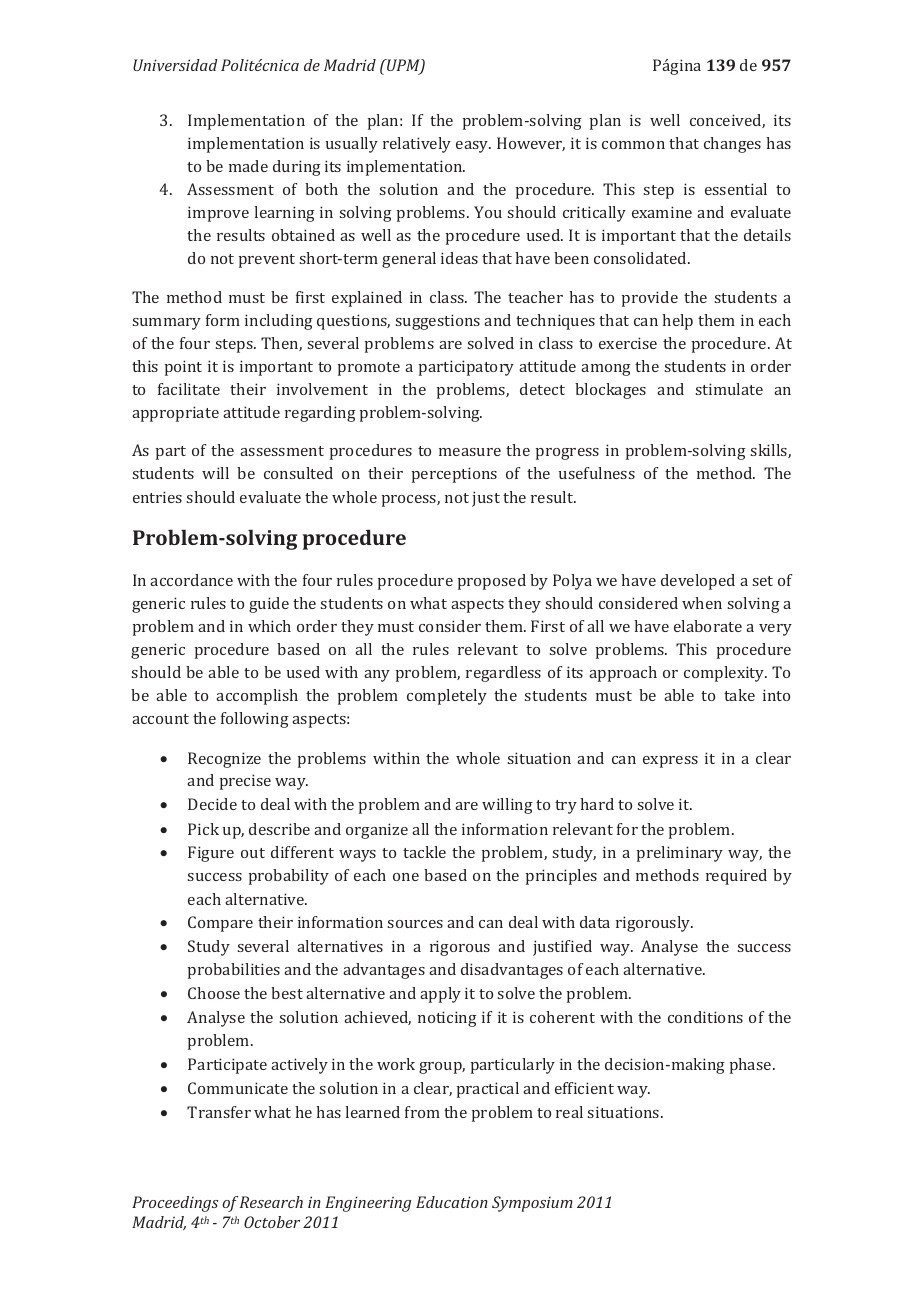 The height and width of the image is (1308, 924). I want to click on Pick, so click(203, 829).
